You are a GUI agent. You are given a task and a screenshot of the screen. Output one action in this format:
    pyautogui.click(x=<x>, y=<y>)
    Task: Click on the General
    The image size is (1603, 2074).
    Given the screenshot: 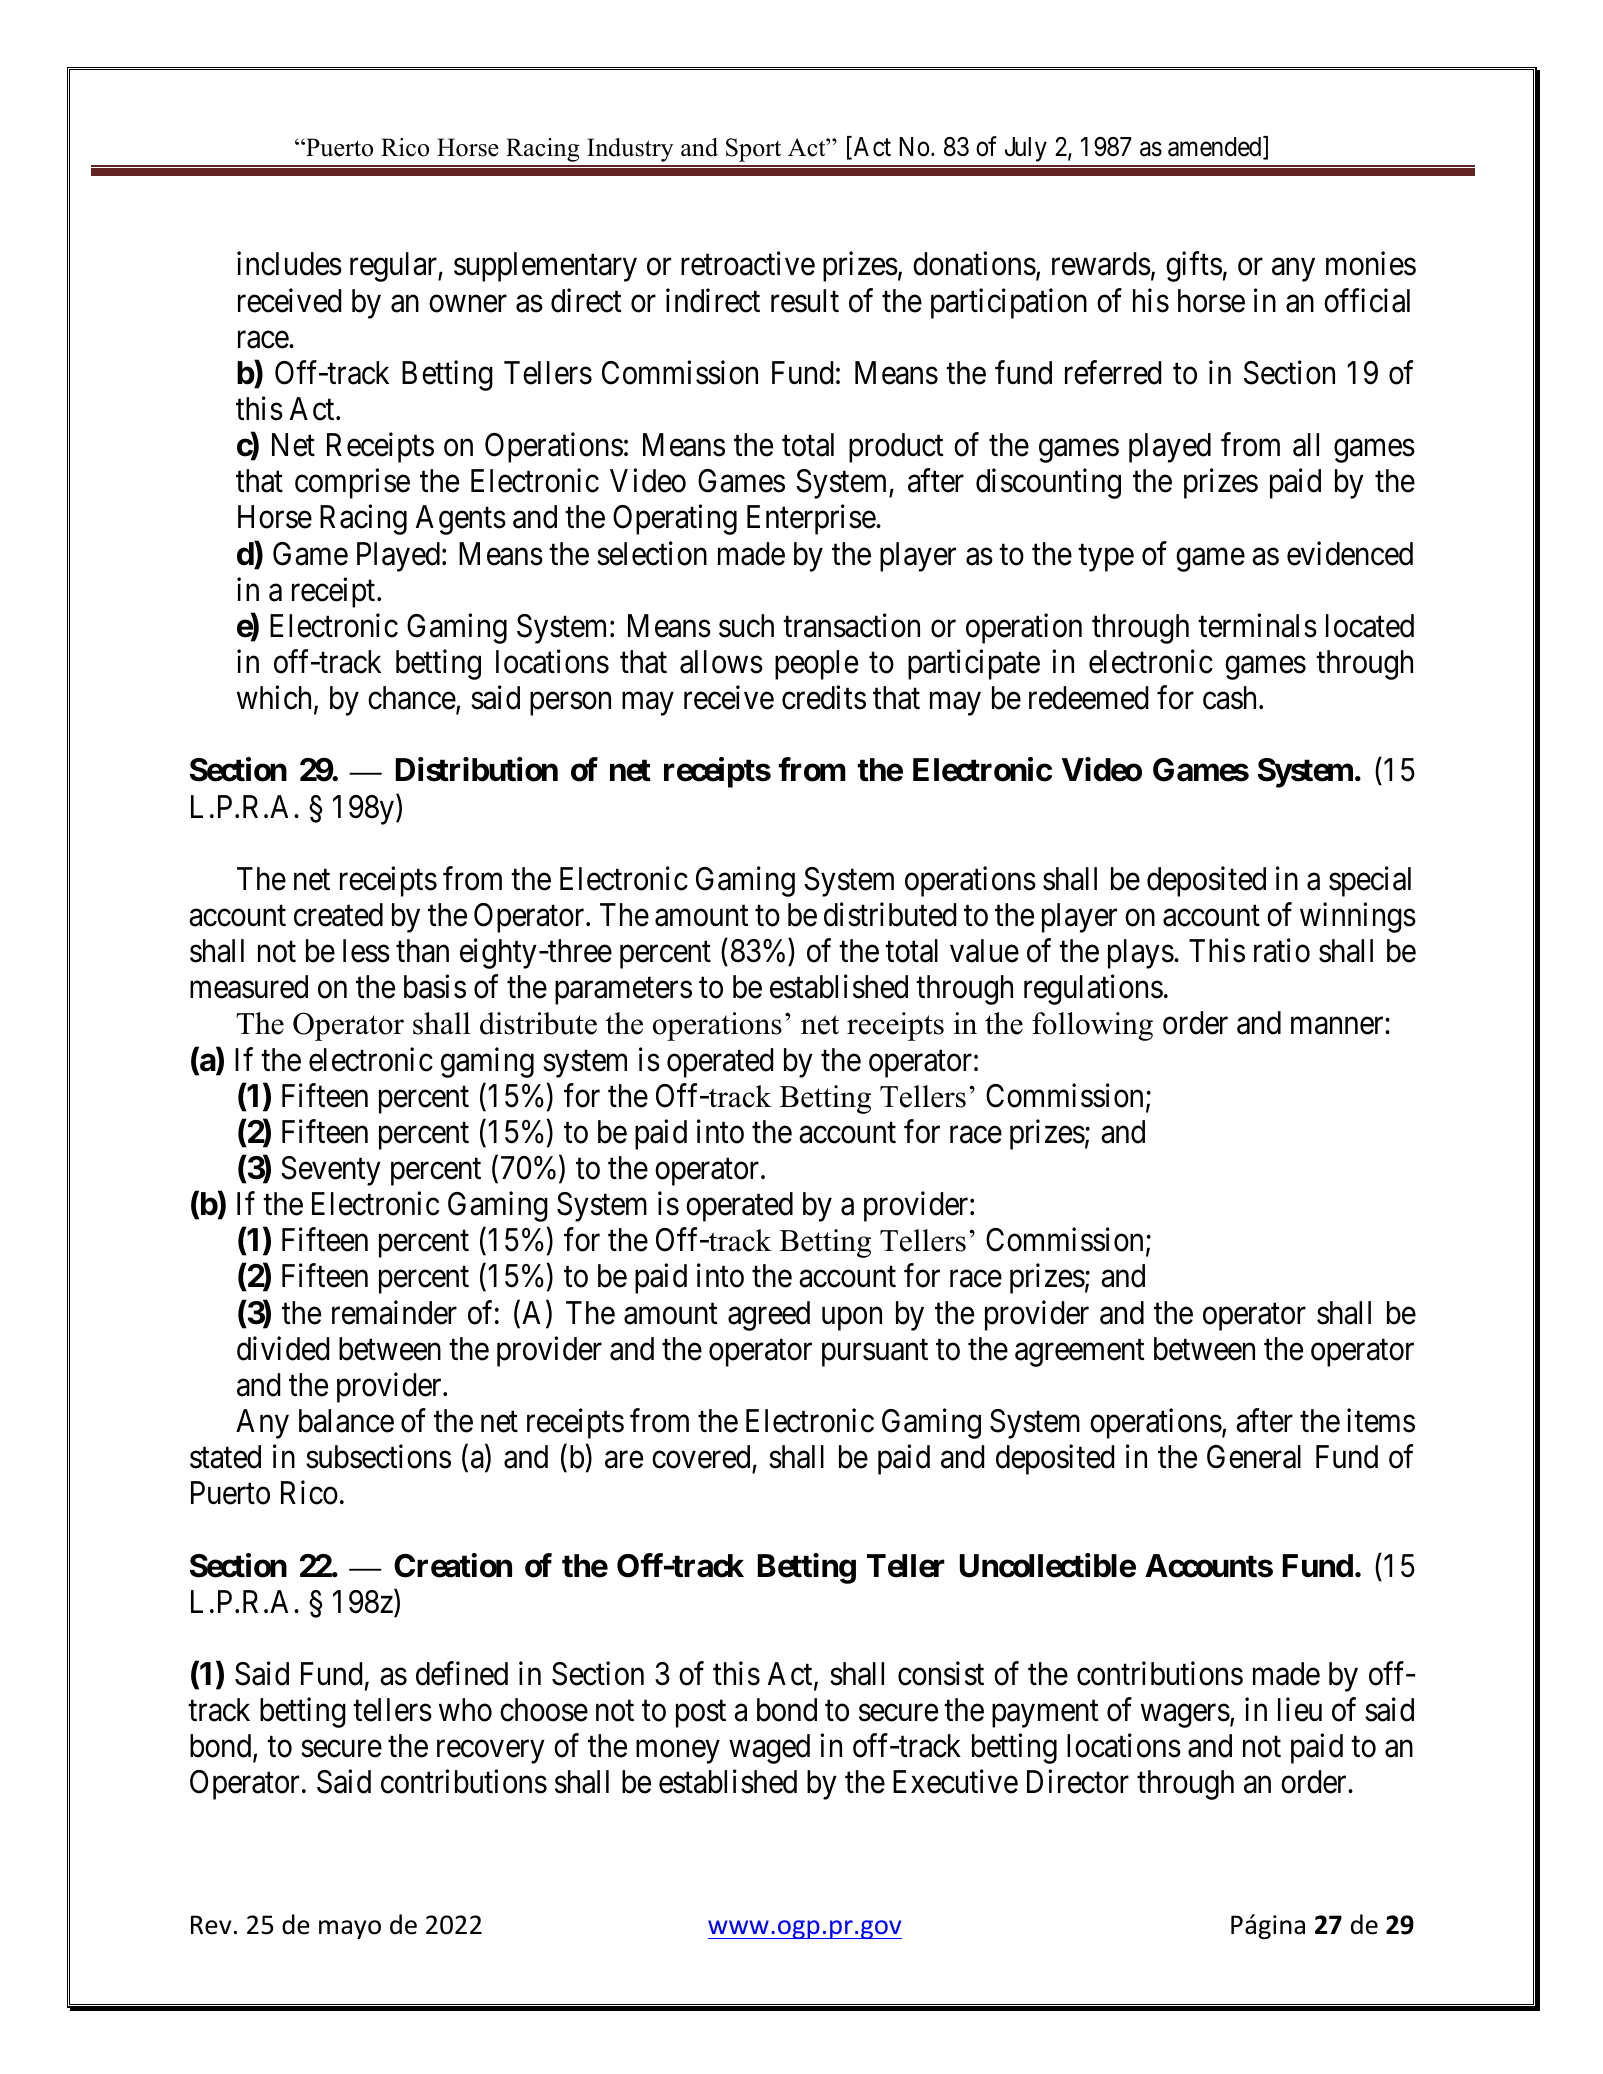 What is the action you would take?
    pyautogui.click(x=1254, y=1457)
